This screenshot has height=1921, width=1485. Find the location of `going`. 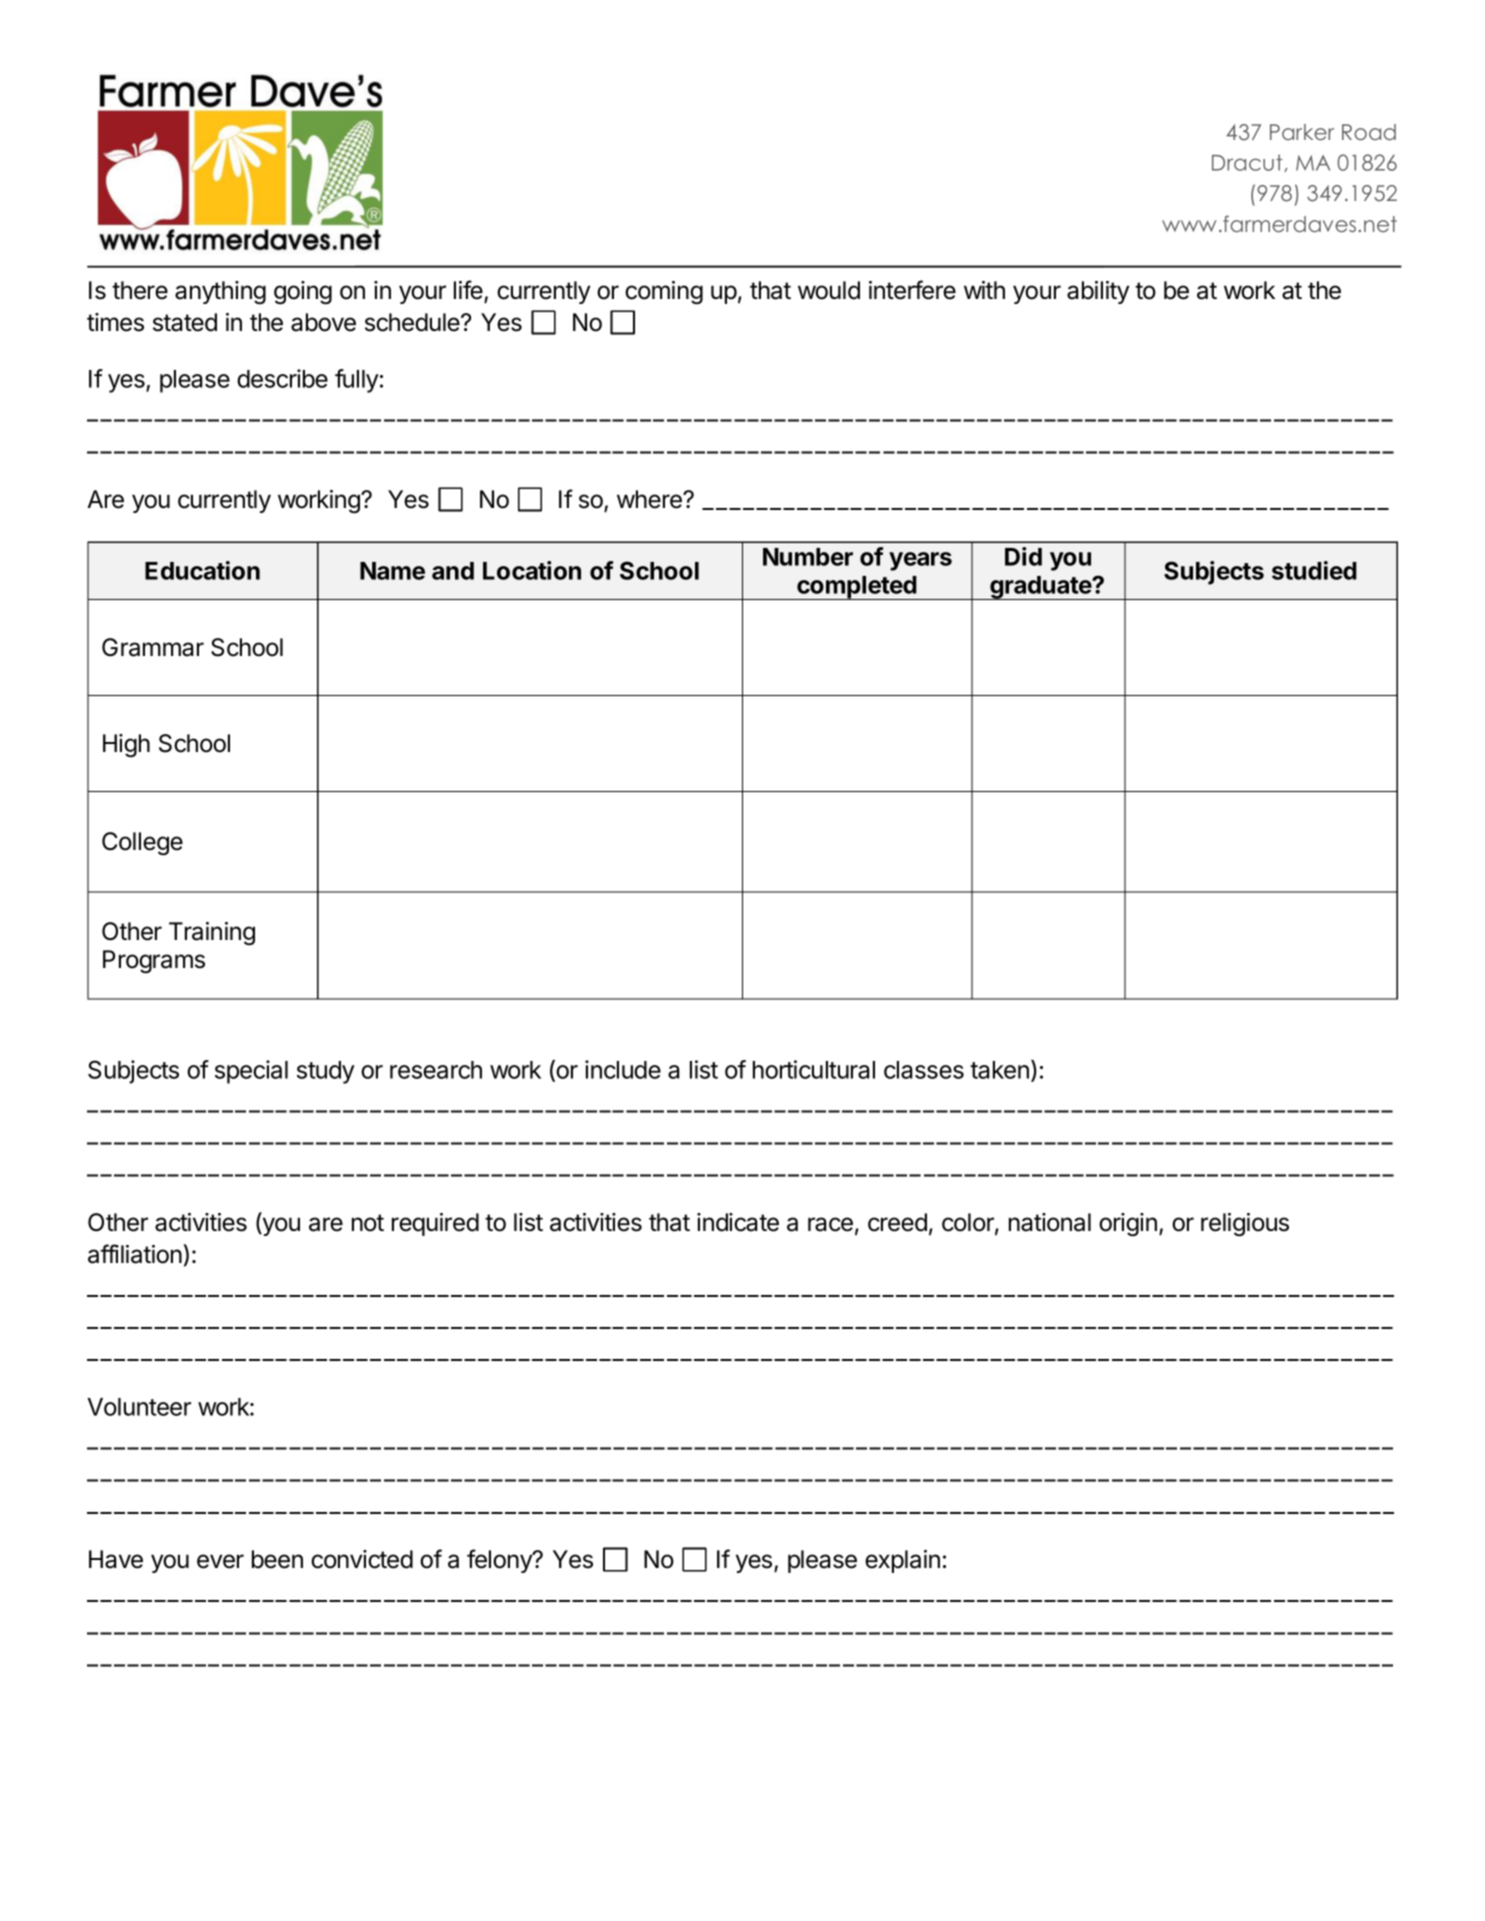

going is located at coordinates (303, 293).
